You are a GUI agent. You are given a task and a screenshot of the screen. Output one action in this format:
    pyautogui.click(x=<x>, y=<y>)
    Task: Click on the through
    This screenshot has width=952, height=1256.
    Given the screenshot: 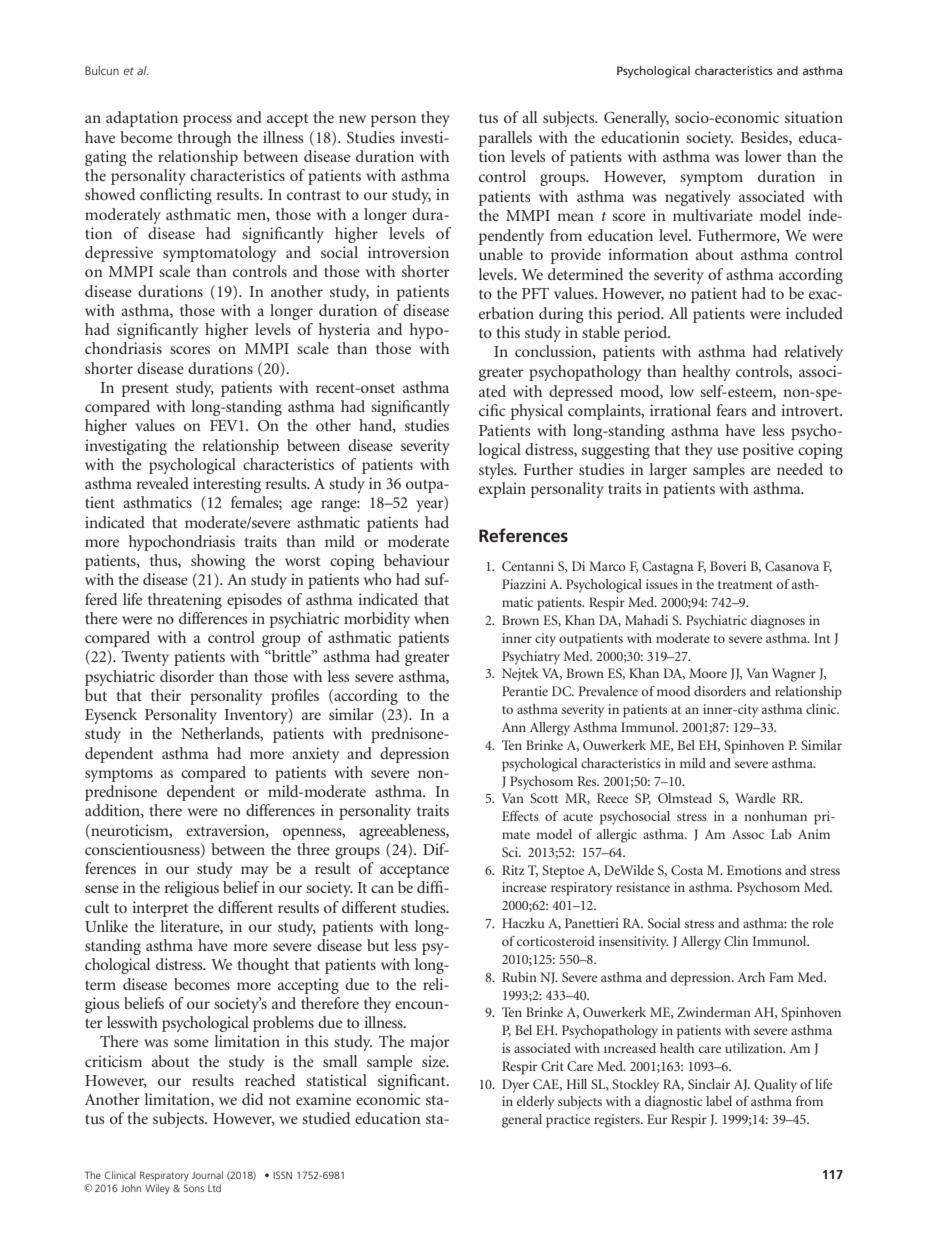 What is the action you would take?
    pyautogui.click(x=204, y=139)
